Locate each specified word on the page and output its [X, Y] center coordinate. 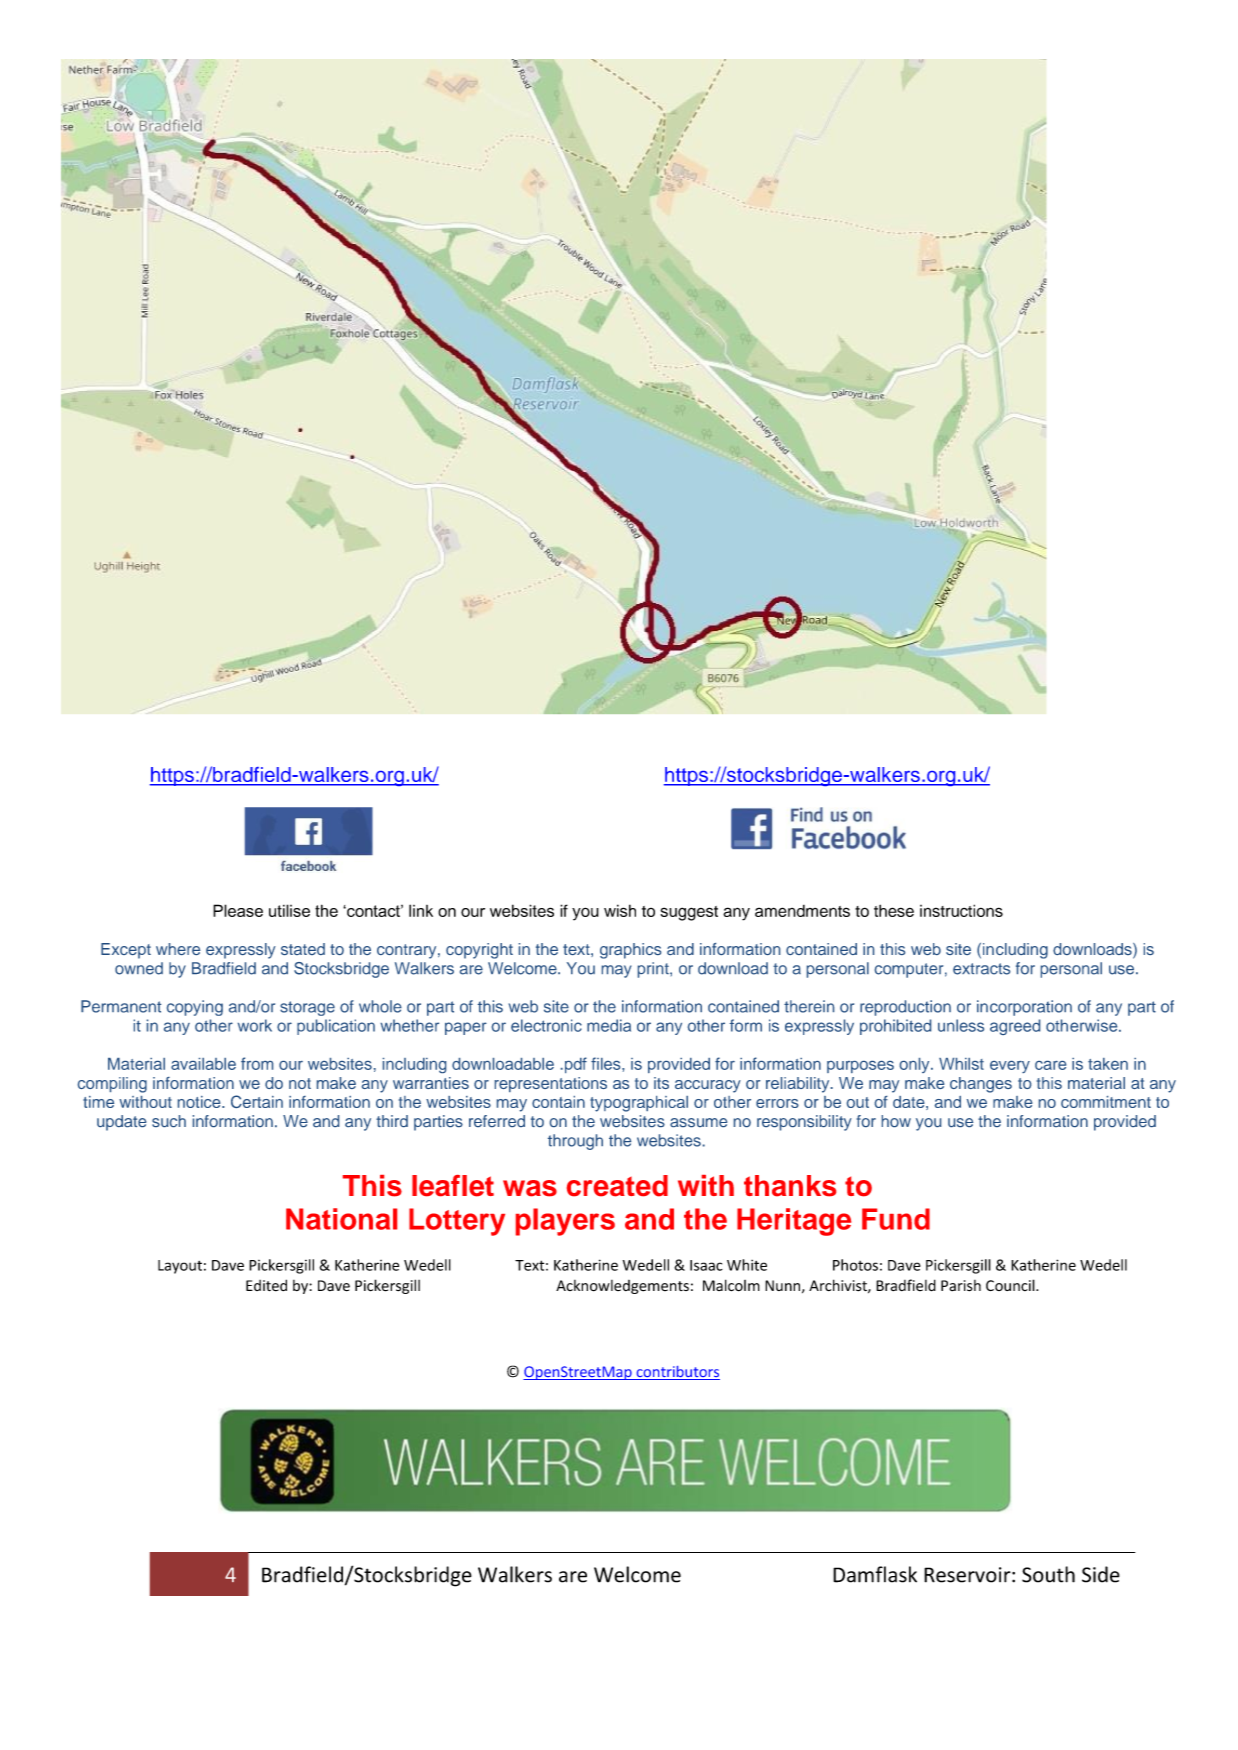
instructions [961, 910]
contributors [677, 1373]
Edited [266, 1285]
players [565, 1222]
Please [238, 910]
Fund [896, 1219]
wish [620, 910]
